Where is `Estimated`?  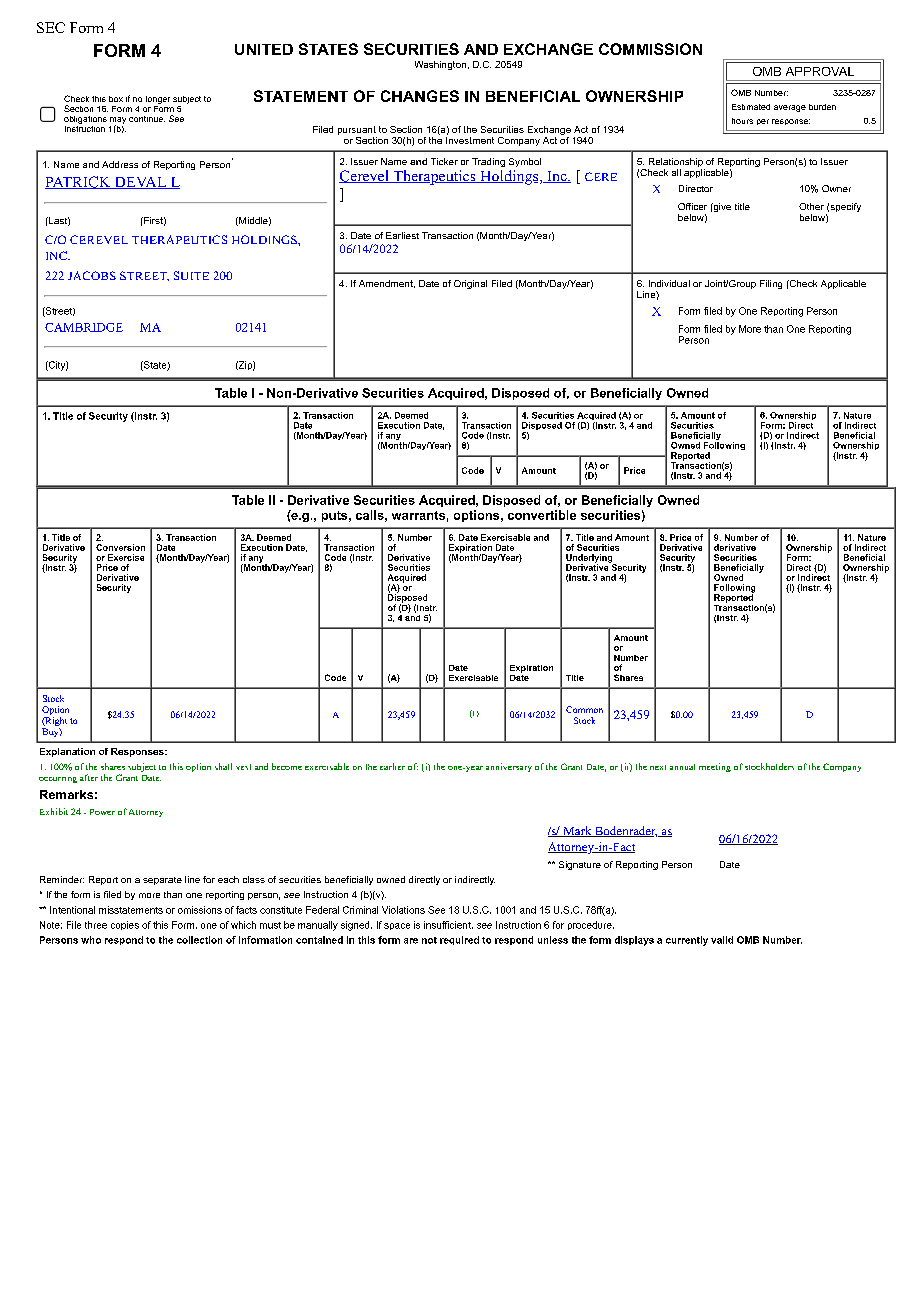
Estimated is located at coordinates (751, 107).
